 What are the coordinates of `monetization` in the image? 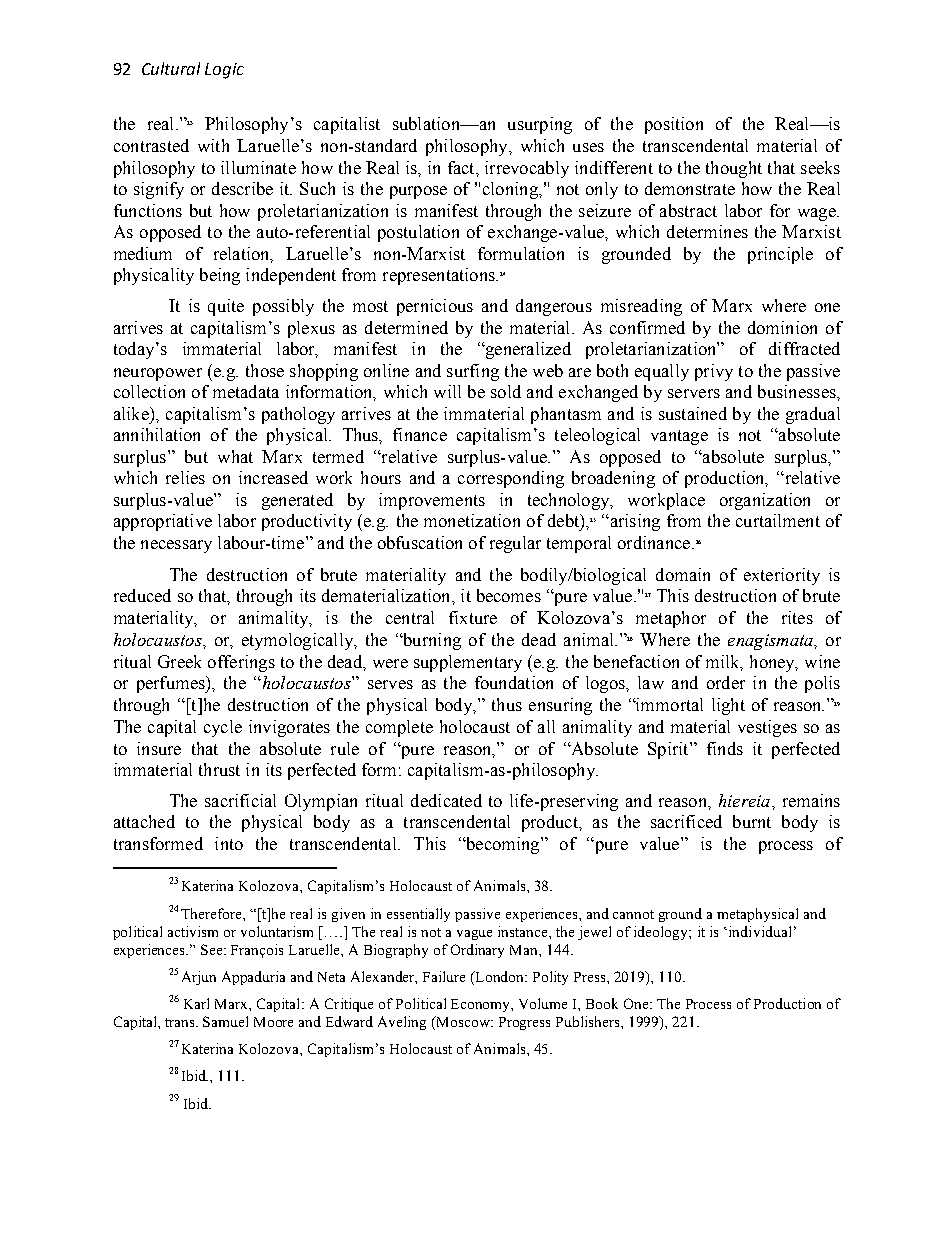 It's located at (472, 520).
